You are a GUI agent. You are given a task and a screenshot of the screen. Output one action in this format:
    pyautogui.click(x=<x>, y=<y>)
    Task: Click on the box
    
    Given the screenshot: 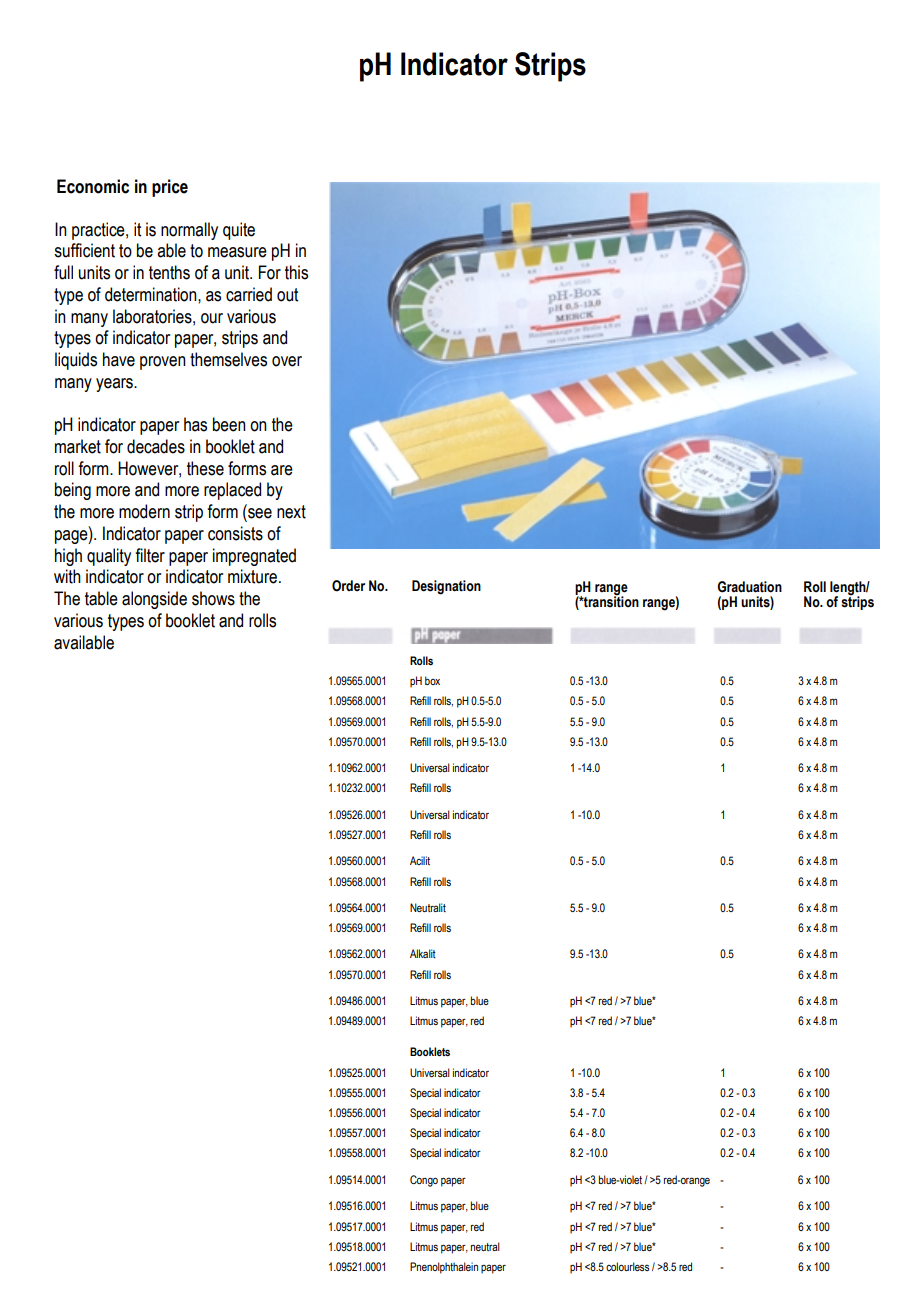 What is the action you would take?
    pyautogui.click(x=432, y=680)
